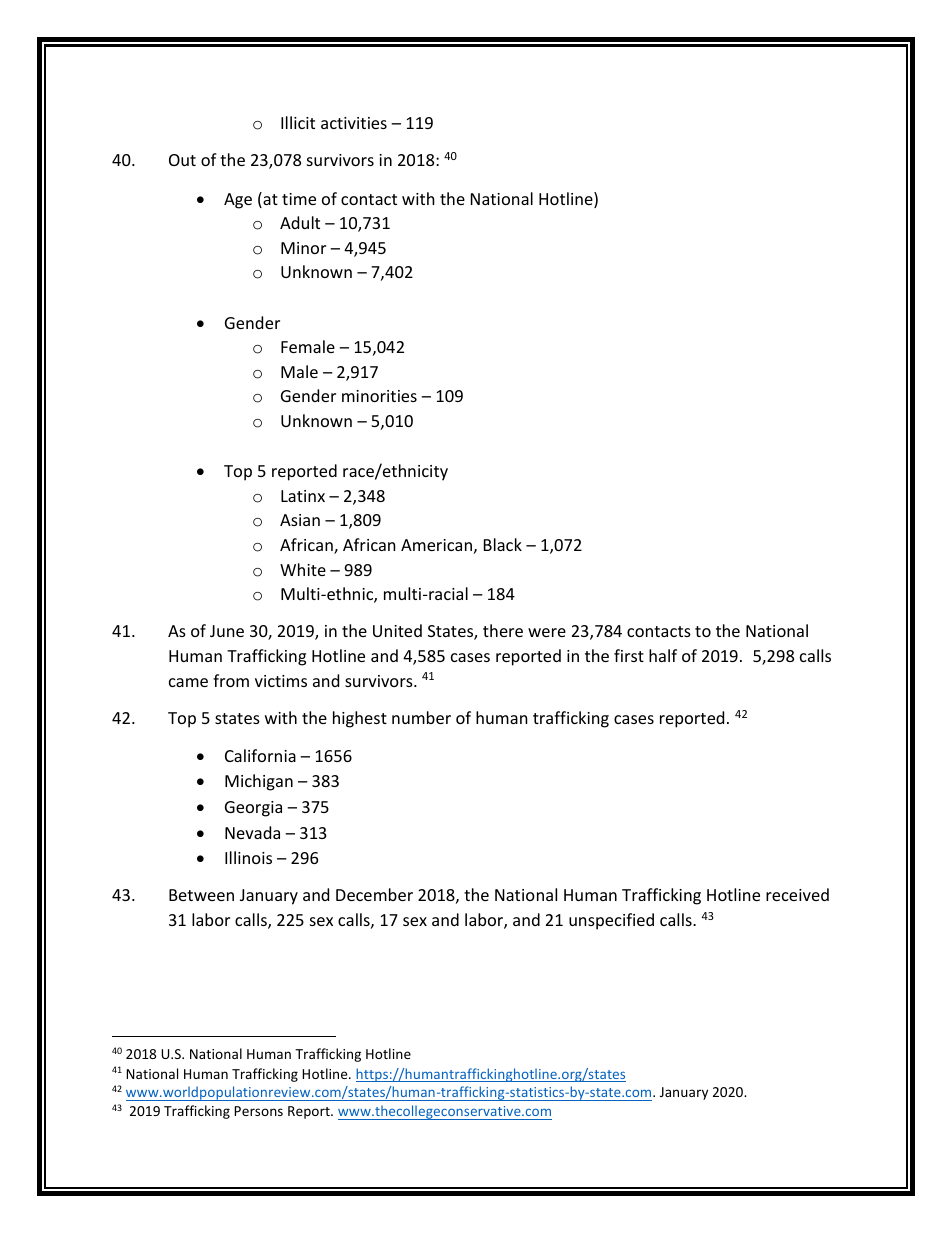  Describe the element at coordinates (354, 123) in the screenshot. I see `activities` at that location.
